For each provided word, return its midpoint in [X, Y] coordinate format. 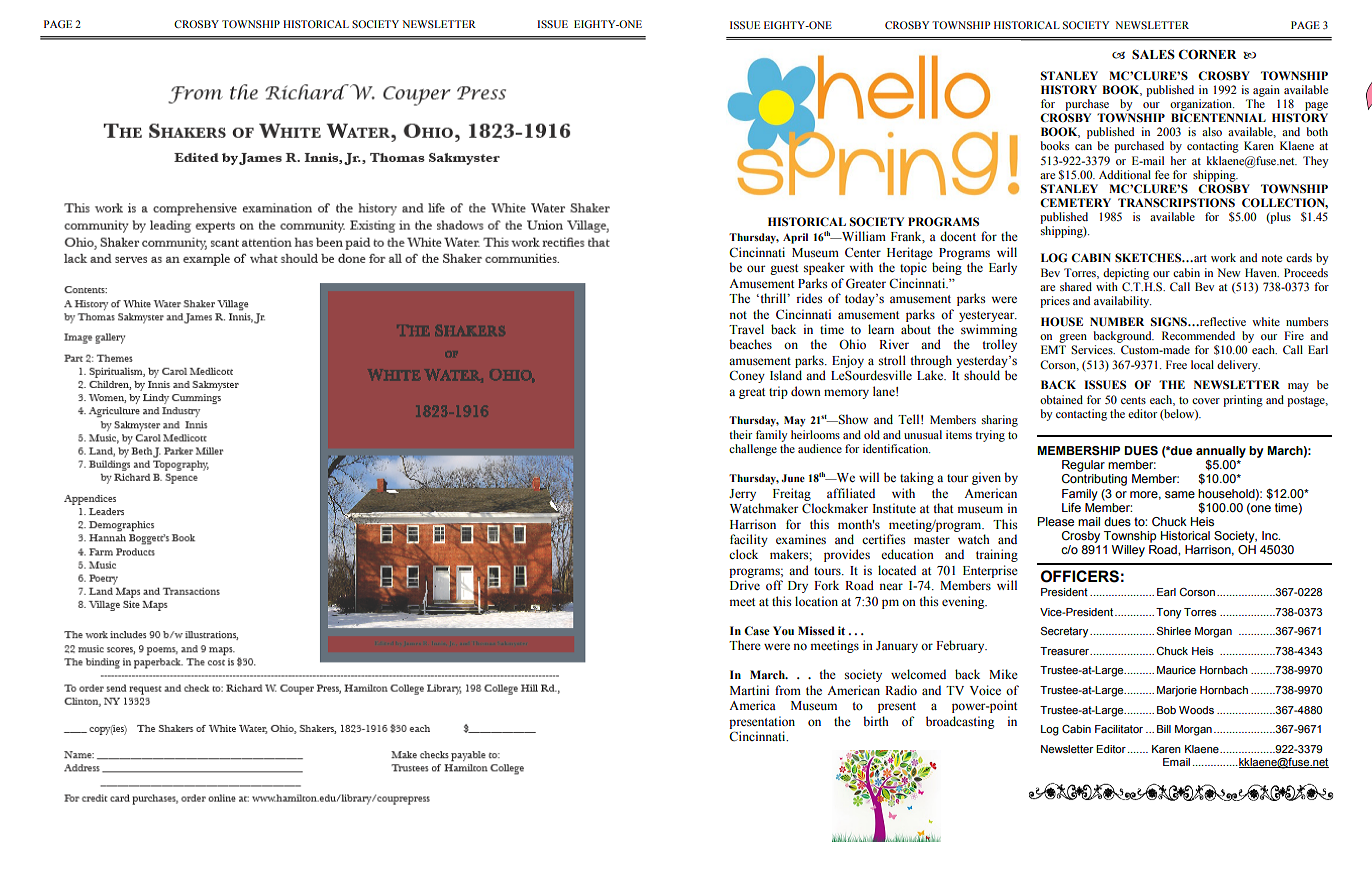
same [1180, 494]
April [795, 238]
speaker [824, 268]
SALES [1153, 54]
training [997, 555]
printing [1243, 401]
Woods [1196, 710]
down [806, 391]
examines [801, 539]
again [1266, 91]
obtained [1061, 399]
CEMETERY [1075, 202]
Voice [985, 690]
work [1223, 257]
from [788, 690]
